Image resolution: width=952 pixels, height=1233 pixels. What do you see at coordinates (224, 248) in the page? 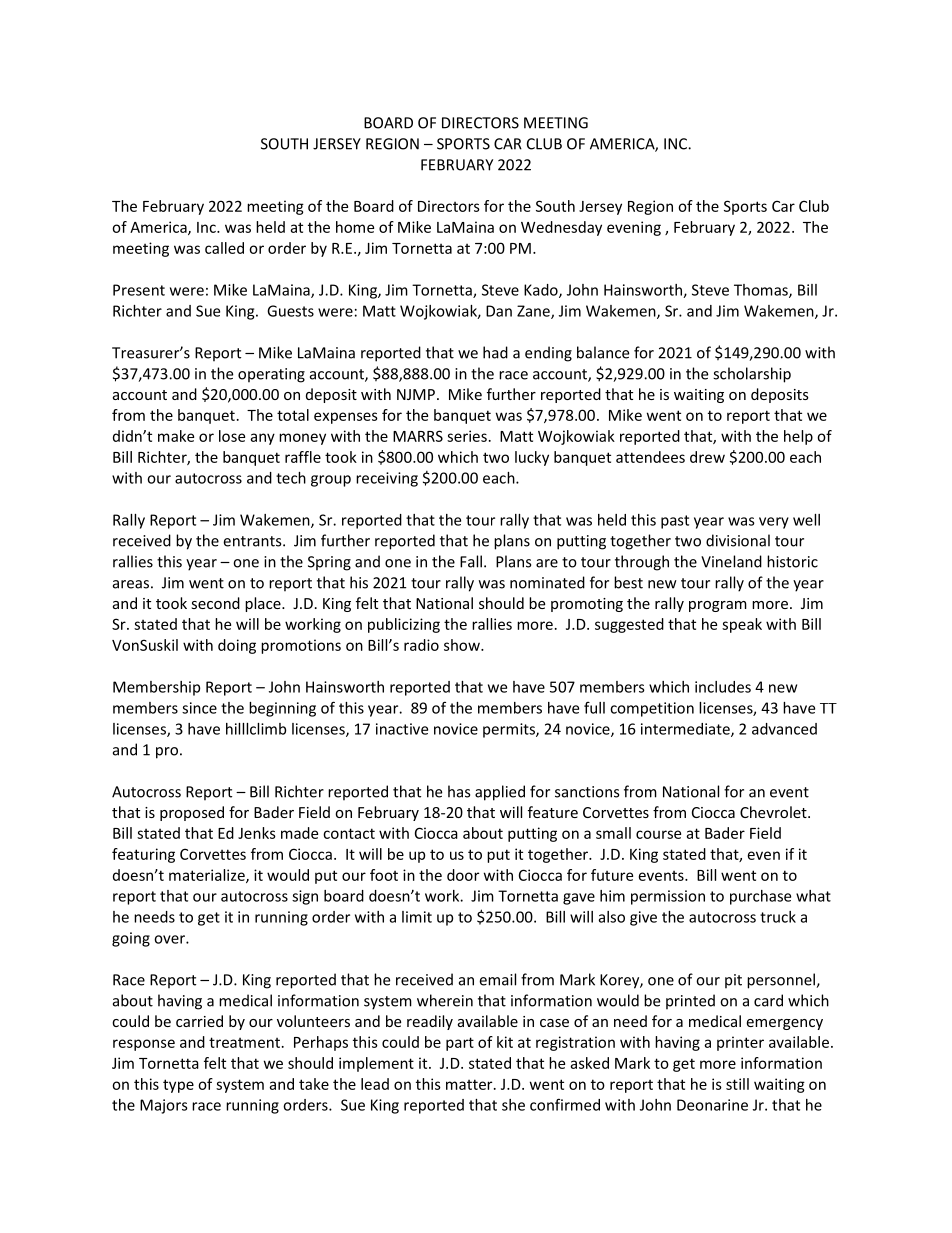
I see `called` at bounding box center [224, 248].
